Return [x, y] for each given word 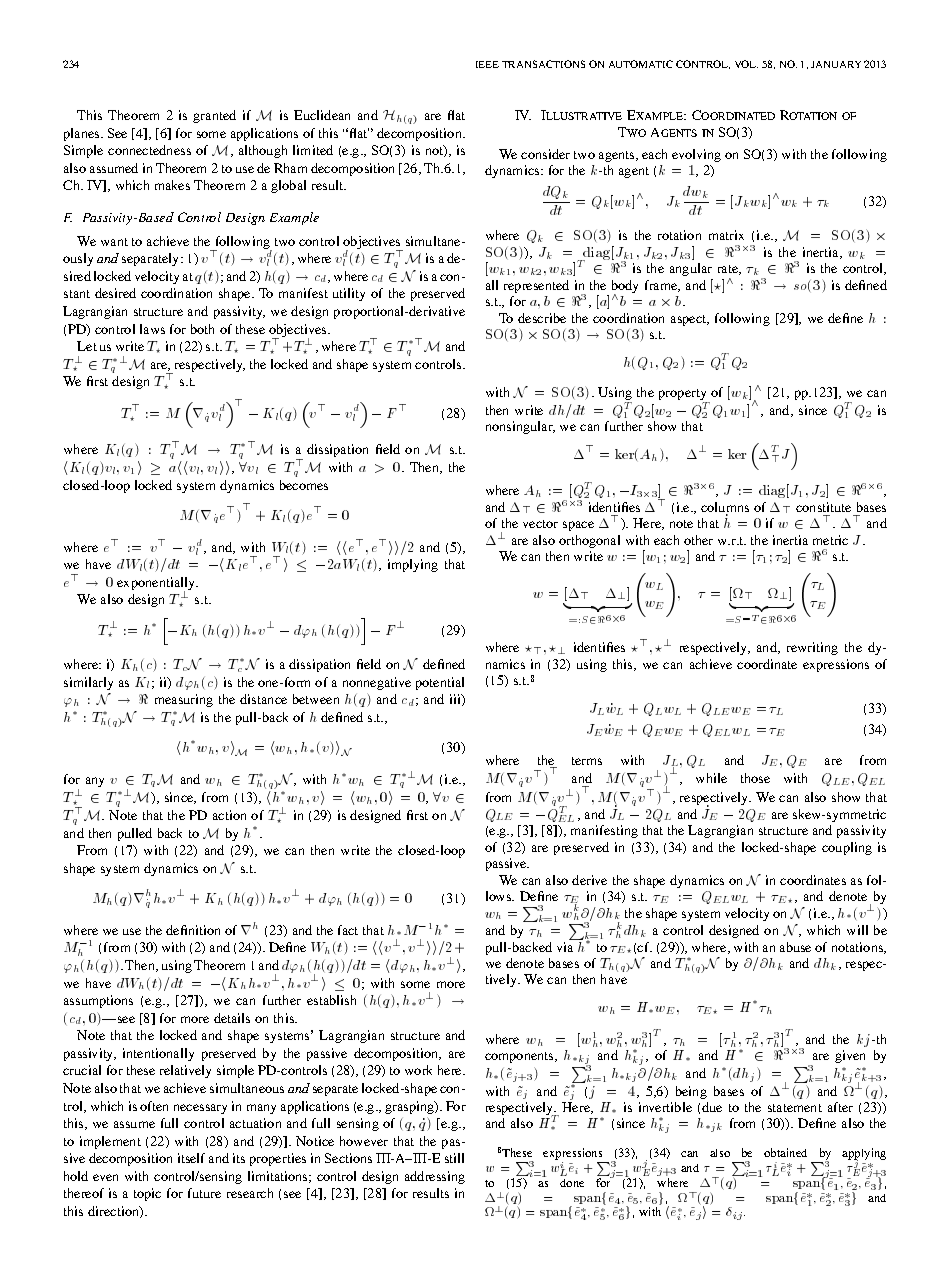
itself [191, 1158]
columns [725, 508]
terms [587, 761]
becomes [304, 485]
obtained [785, 1152]
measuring [184, 700]
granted [214, 116]
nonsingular [520, 427]
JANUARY [836, 64]
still [454, 1158]
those [755, 778]
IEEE [487, 64]
